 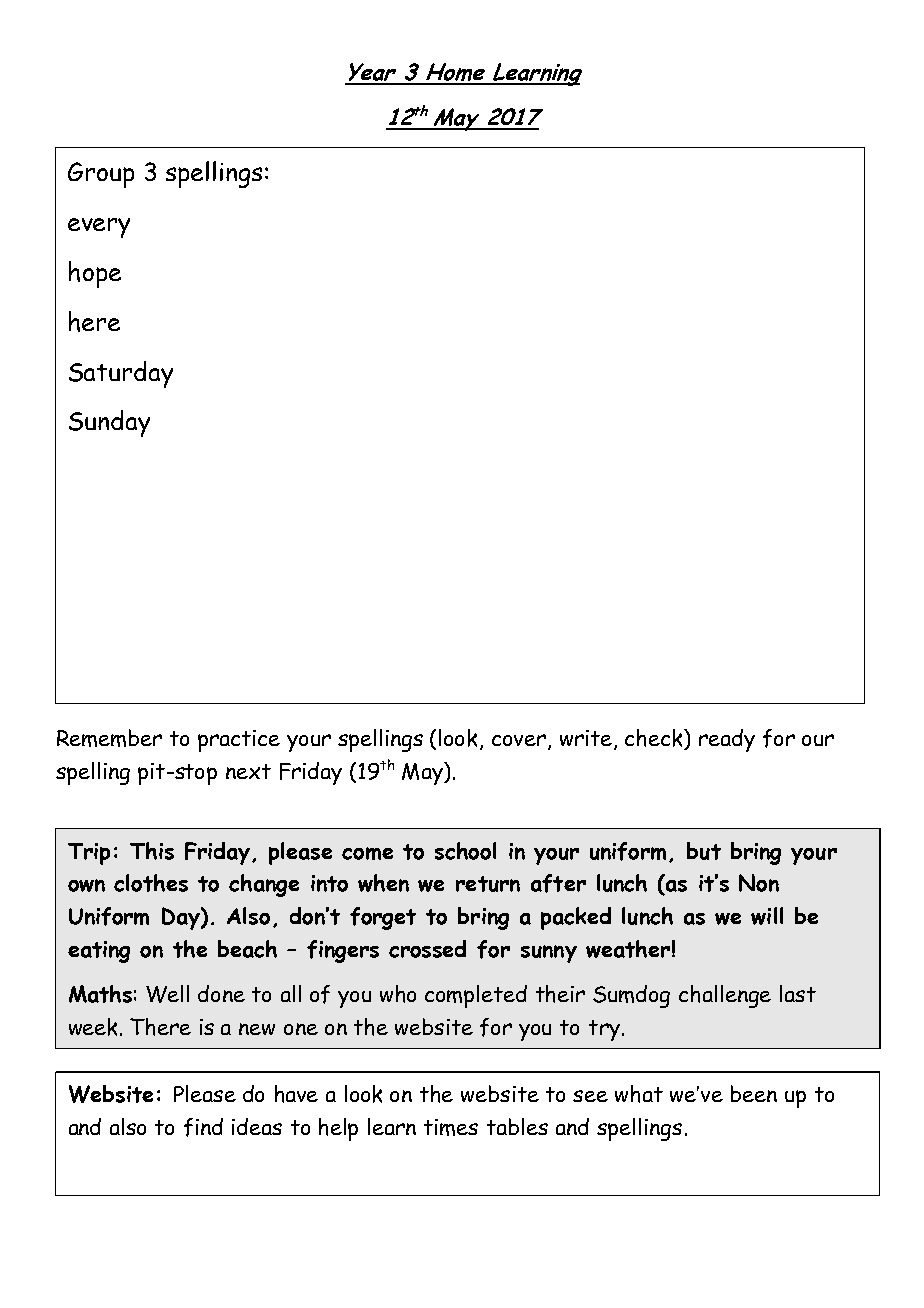 I want to click on Group, so click(x=101, y=175).
